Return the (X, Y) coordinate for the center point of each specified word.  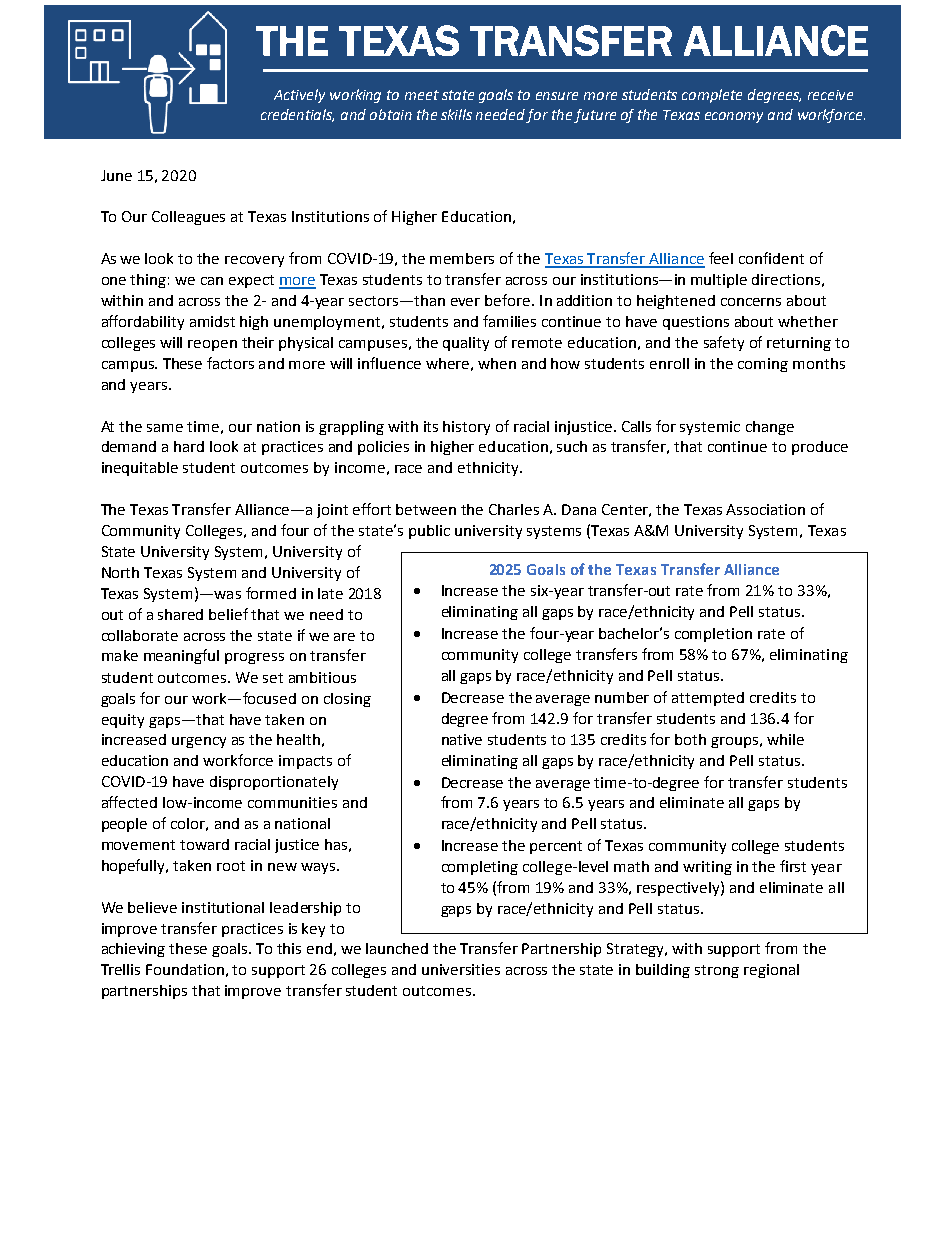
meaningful (181, 656)
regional (771, 971)
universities (461, 969)
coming (763, 365)
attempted (708, 699)
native (462, 739)
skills (456, 114)
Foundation (185, 969)
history (466, 428)
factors (230, 363)
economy (734, 117)
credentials (297, 115)
